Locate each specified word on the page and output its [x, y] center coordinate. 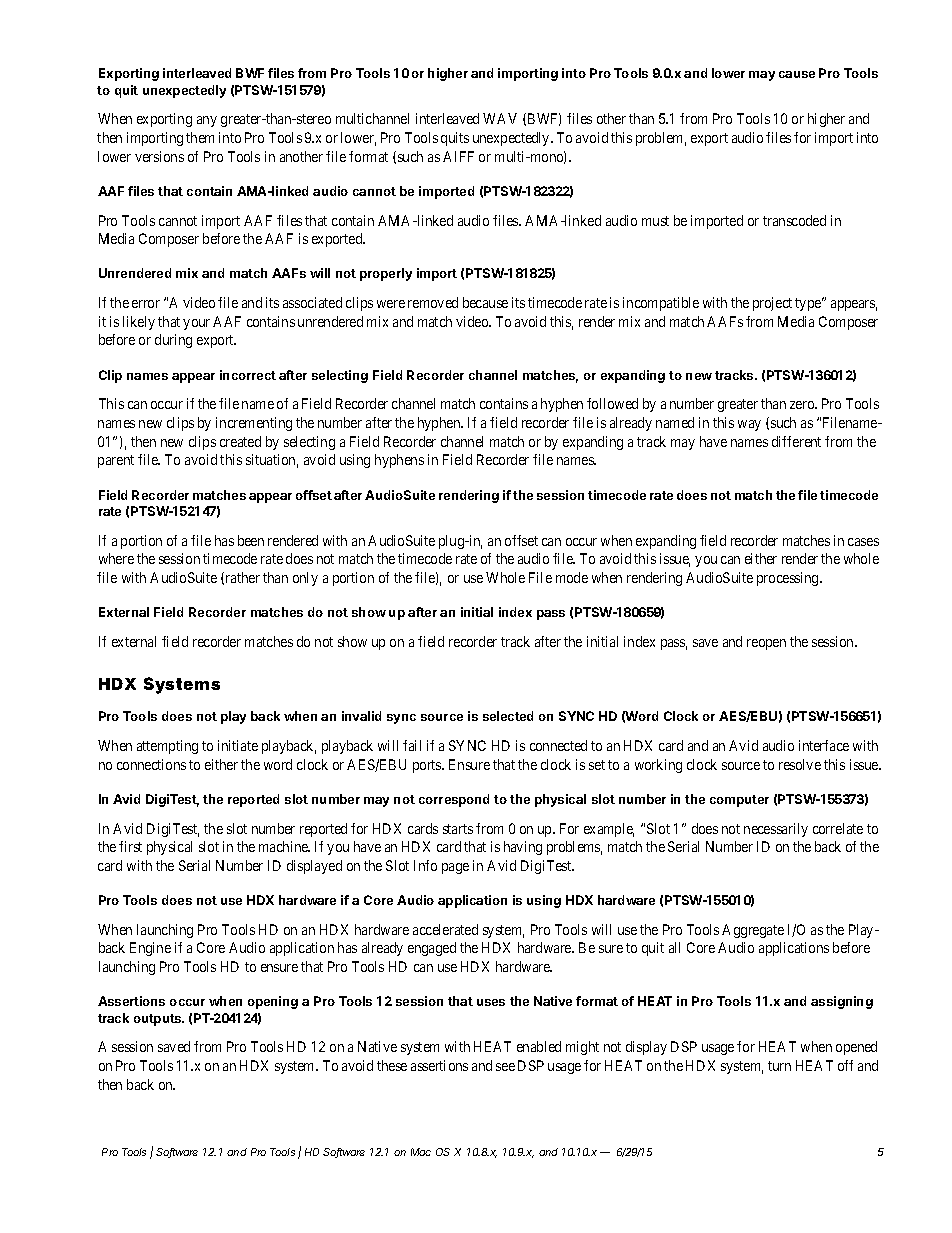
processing [789, 579]
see [505, 1067]
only [305, 579]
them [200, 137]
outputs [158, 1020]
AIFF [458, 156]
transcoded [794, 220]
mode [572, 577]
